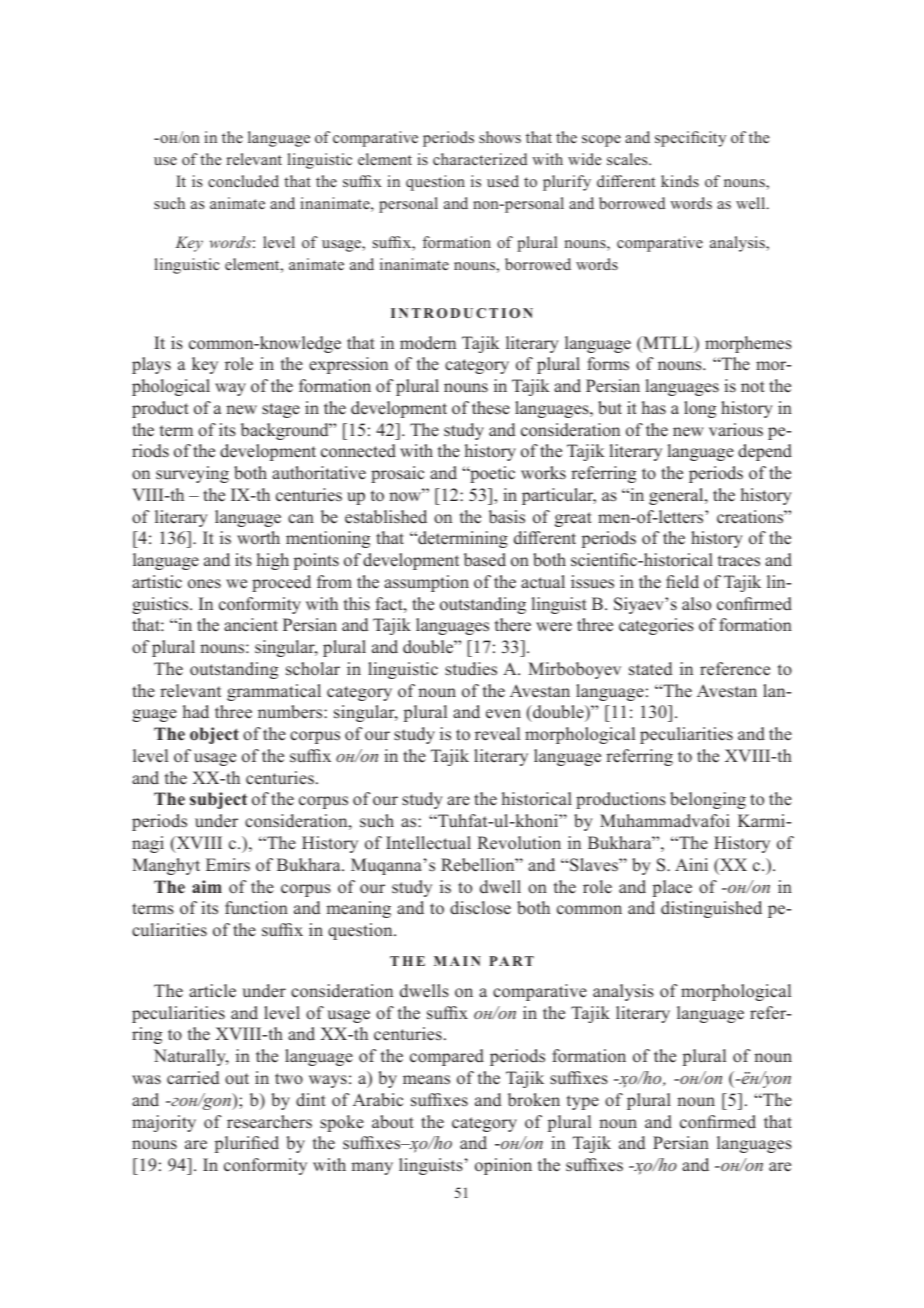 The image size is (924, 1308). I want to click on plays, so click(151, 365).
